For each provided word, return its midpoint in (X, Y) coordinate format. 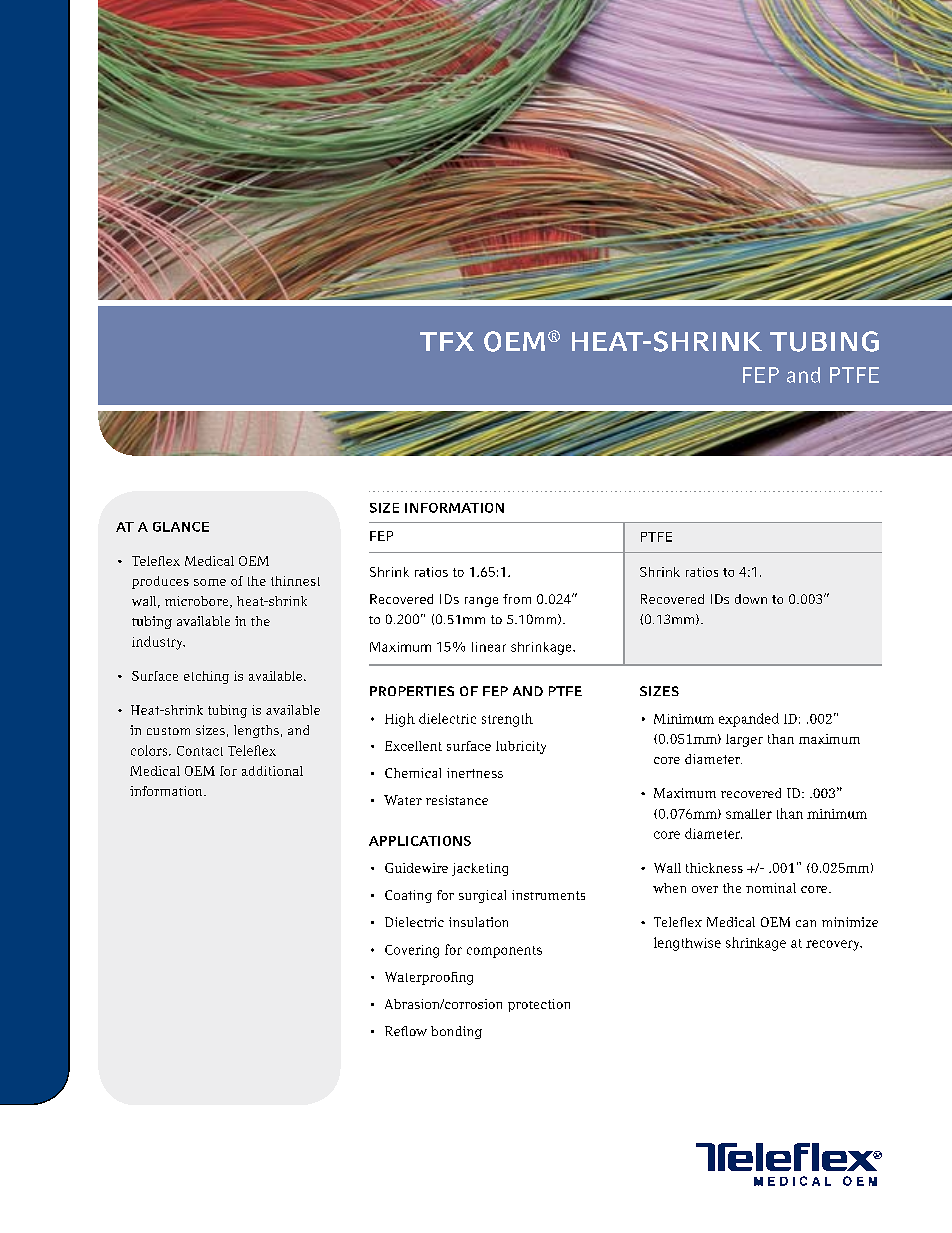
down (751, 599)
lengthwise (687, 944)
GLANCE (181, 527)
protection (539, 1005)
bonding (456, 1032)
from (517, 599)
